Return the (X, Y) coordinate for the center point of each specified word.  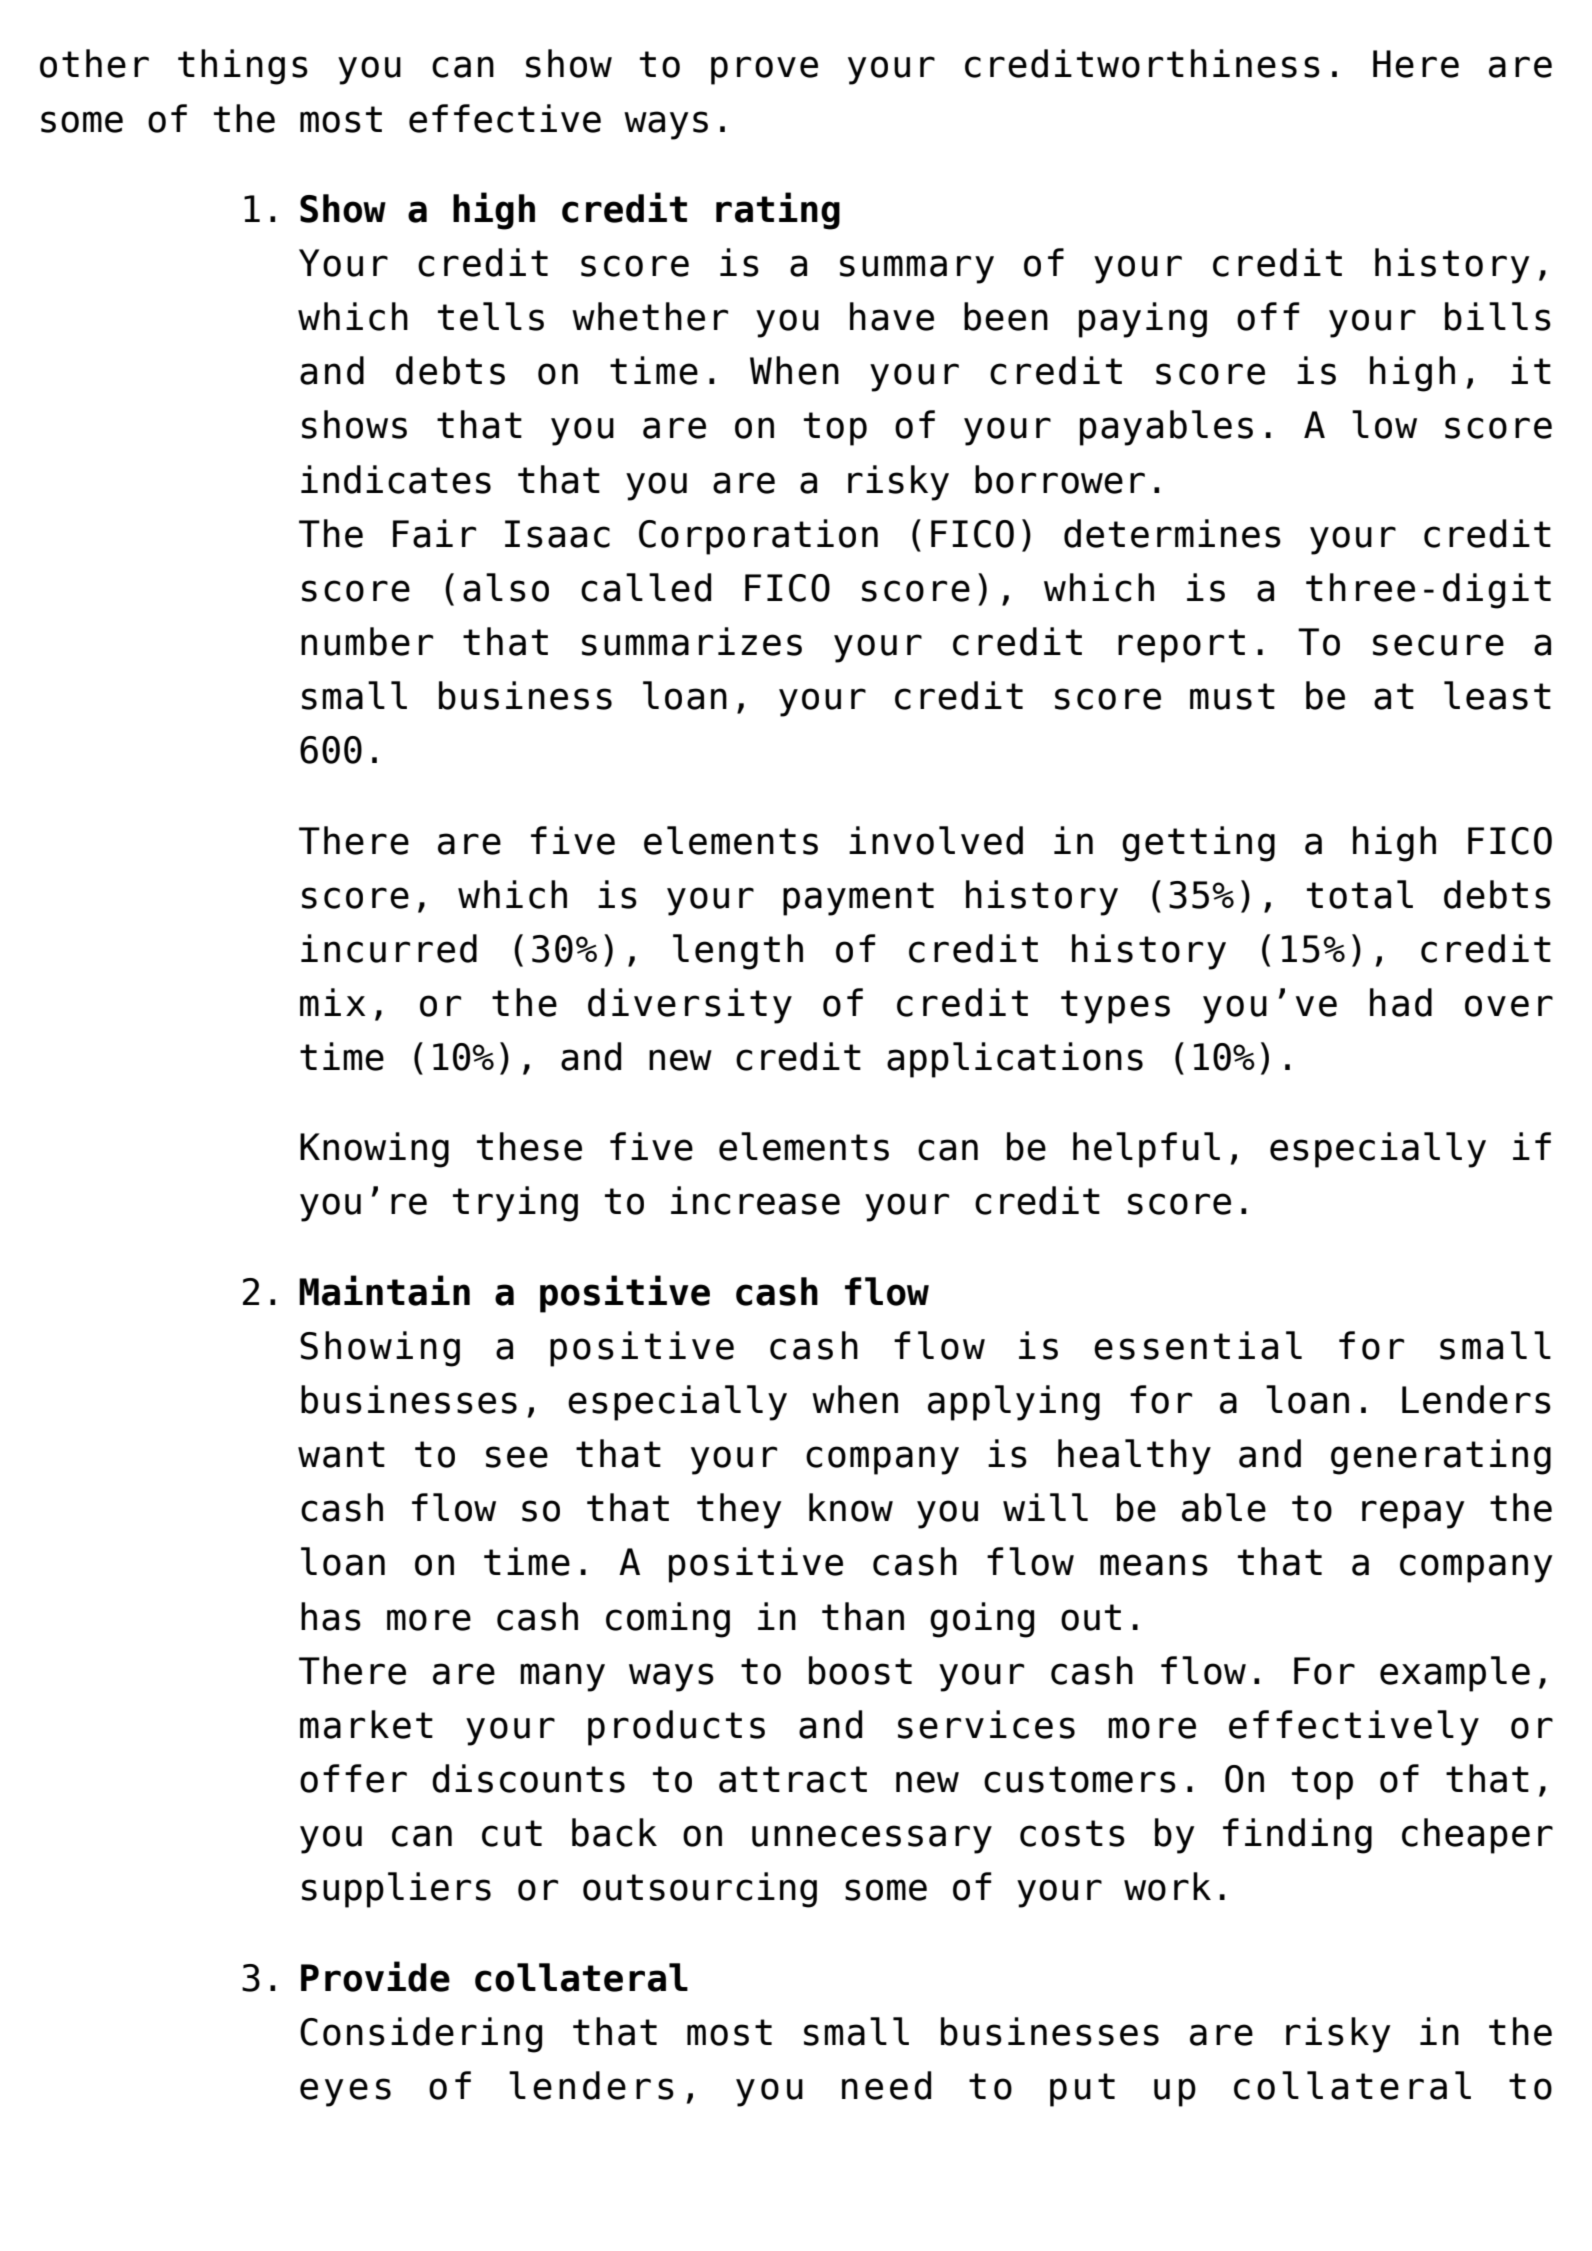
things (243, 67)
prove (764, 70)
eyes (345, 2092)
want (341, 1454)
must (1232, 696)
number (367, 641)
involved (936, 840)
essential (1198, 1345)
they (739, 1511)
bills (1498, 316)
